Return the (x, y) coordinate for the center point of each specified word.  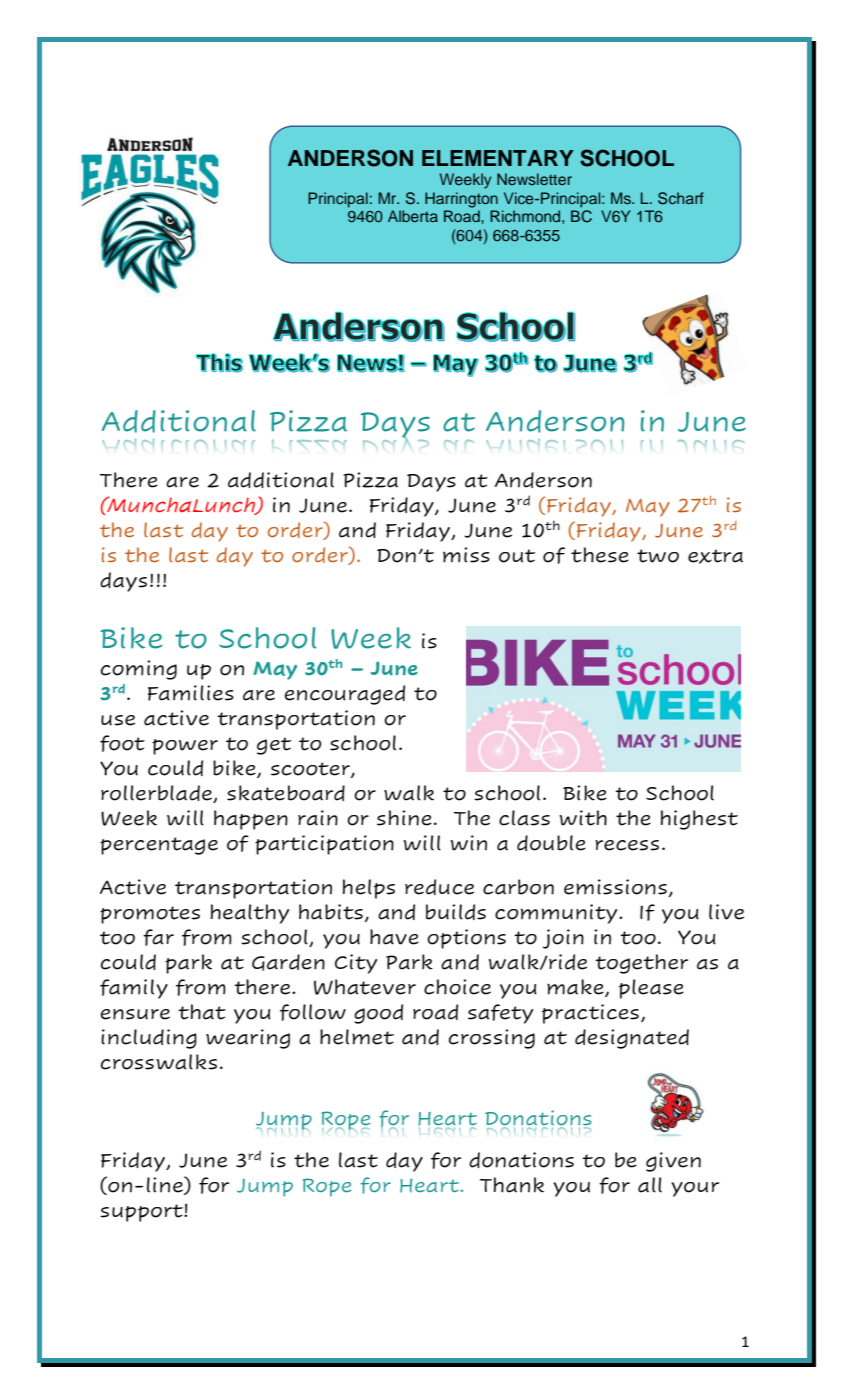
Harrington (461, 200)
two (658, 556)
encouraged (345, 695)
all (650, 1185)
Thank (512, 1185)
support (142, 1213)
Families (191, 693)
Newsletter (534, 179)
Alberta (413, 216)
